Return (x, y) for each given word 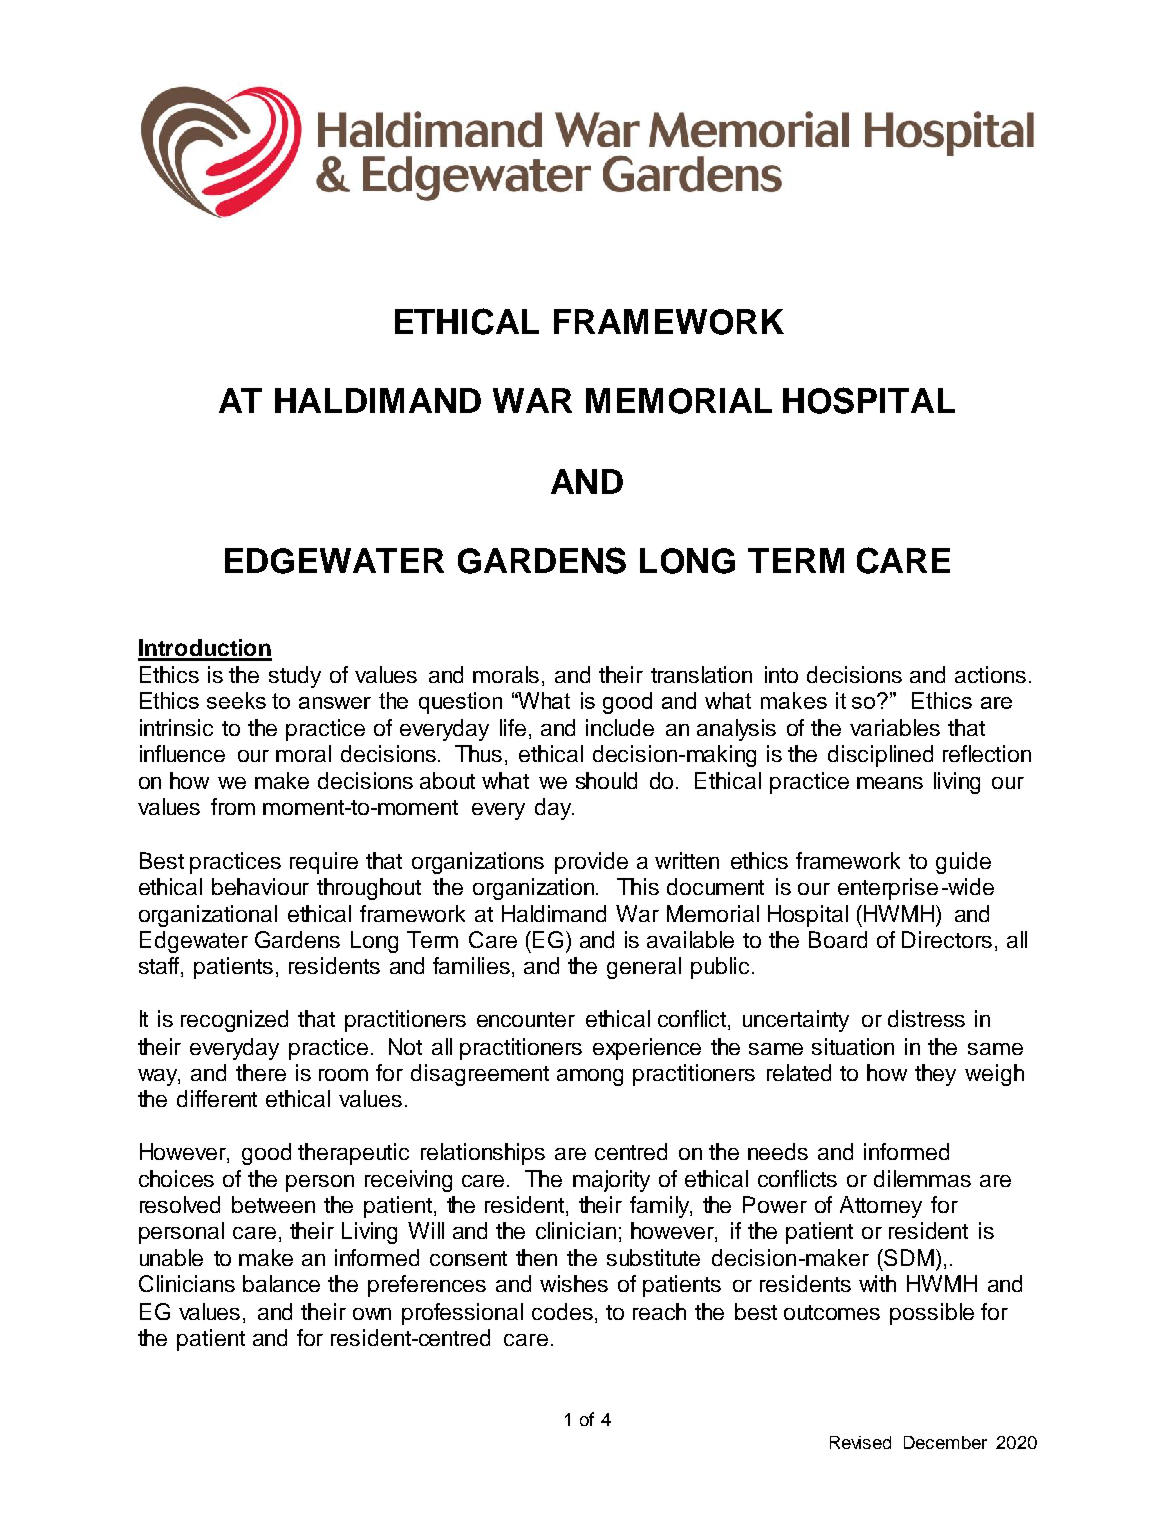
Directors (947, 939)
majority (611, 1181)
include (620, 727)
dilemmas (922, 1178)
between (273, 1204)
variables (895, 727)
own (372, 1314)
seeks (236, 700)
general (644, 968)
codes (564, 1313)
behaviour (260, 886)
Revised (860, 1442)
